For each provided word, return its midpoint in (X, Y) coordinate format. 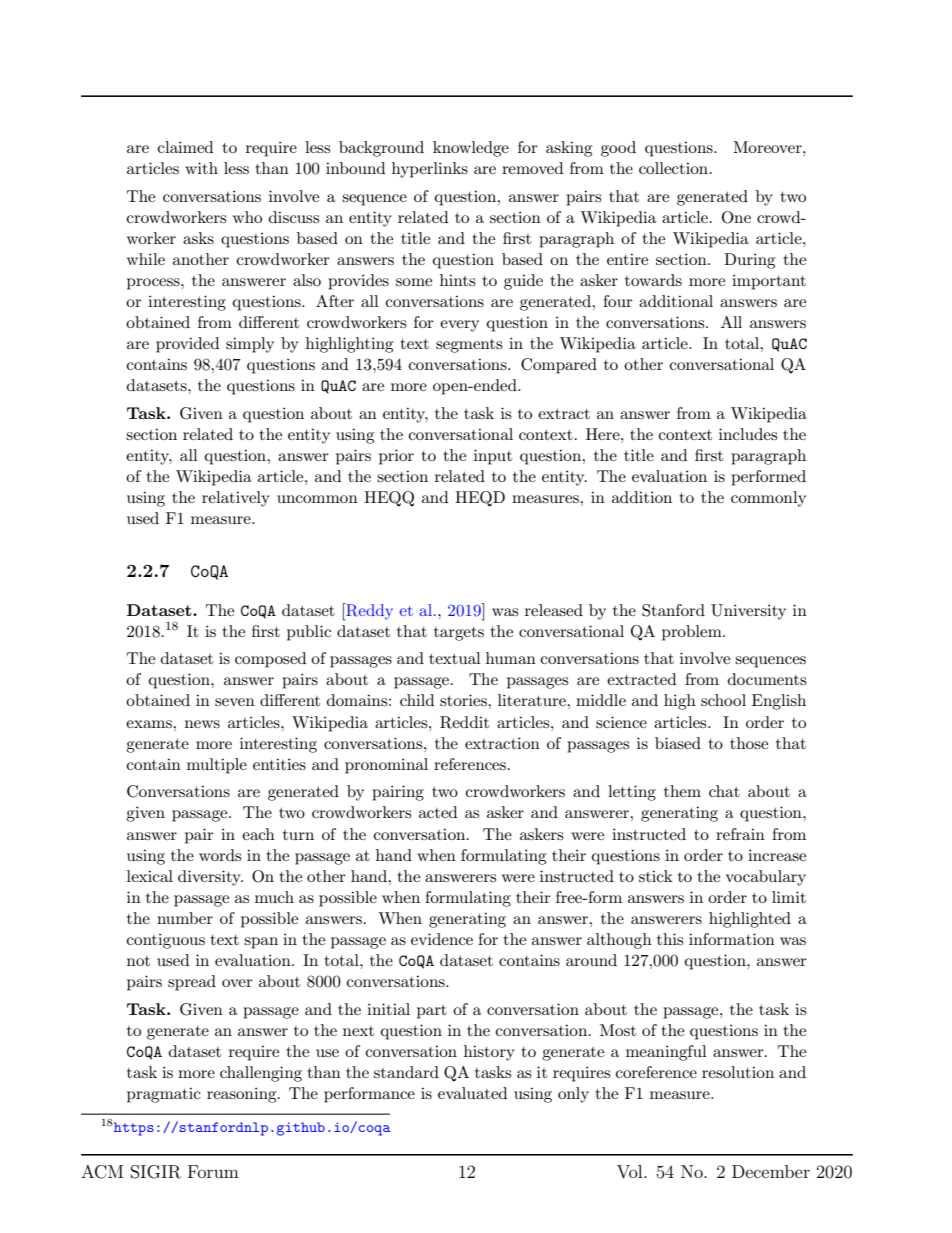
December (771, 1171)
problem (693, 633)
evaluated (472, 1093)
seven (235, 702)
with (201, 168)
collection (675, 168)
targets (459, 634)
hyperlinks (430, 170)
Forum (213, 1171)
